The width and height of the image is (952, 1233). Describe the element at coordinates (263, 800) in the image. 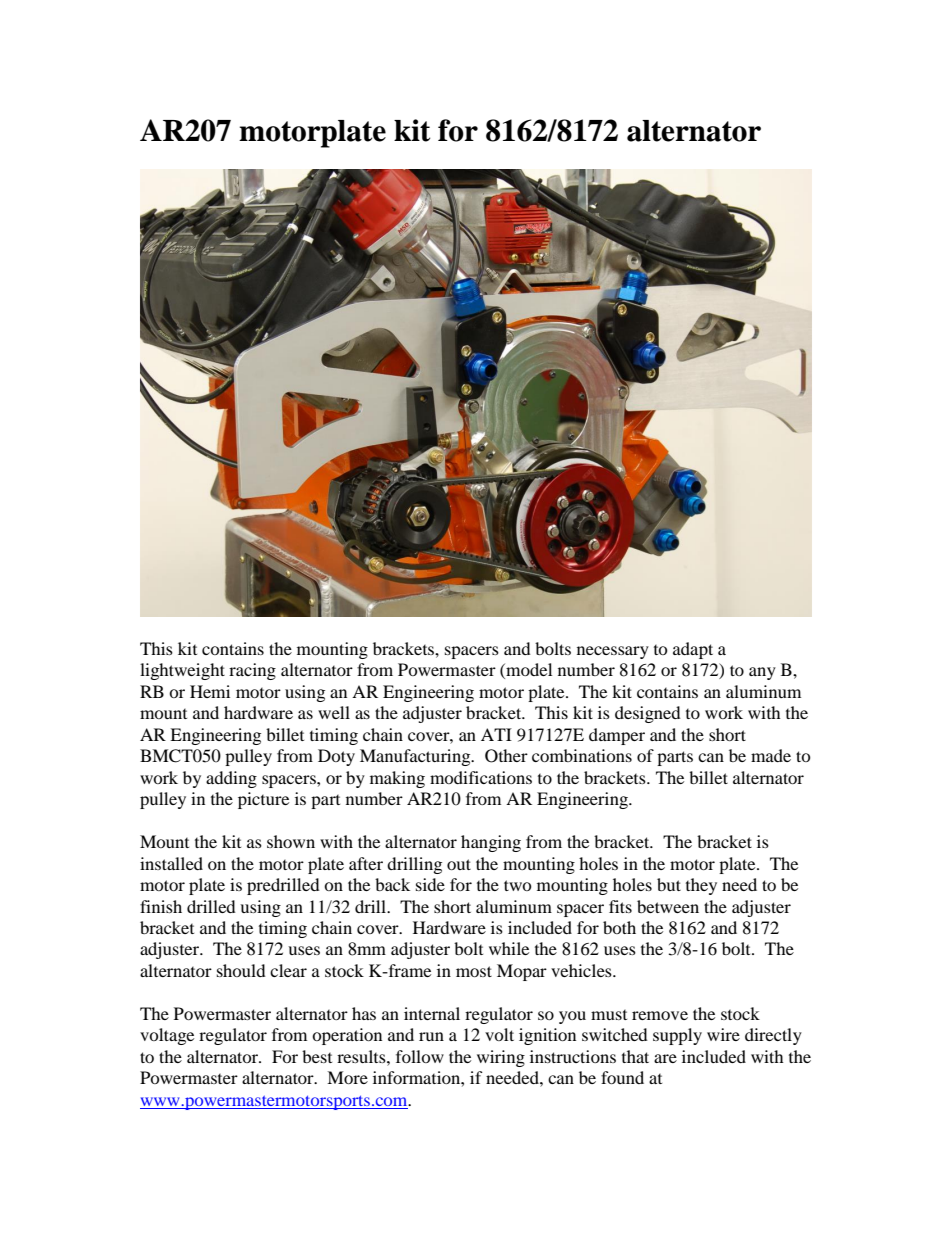

I see `picture` at that location.
